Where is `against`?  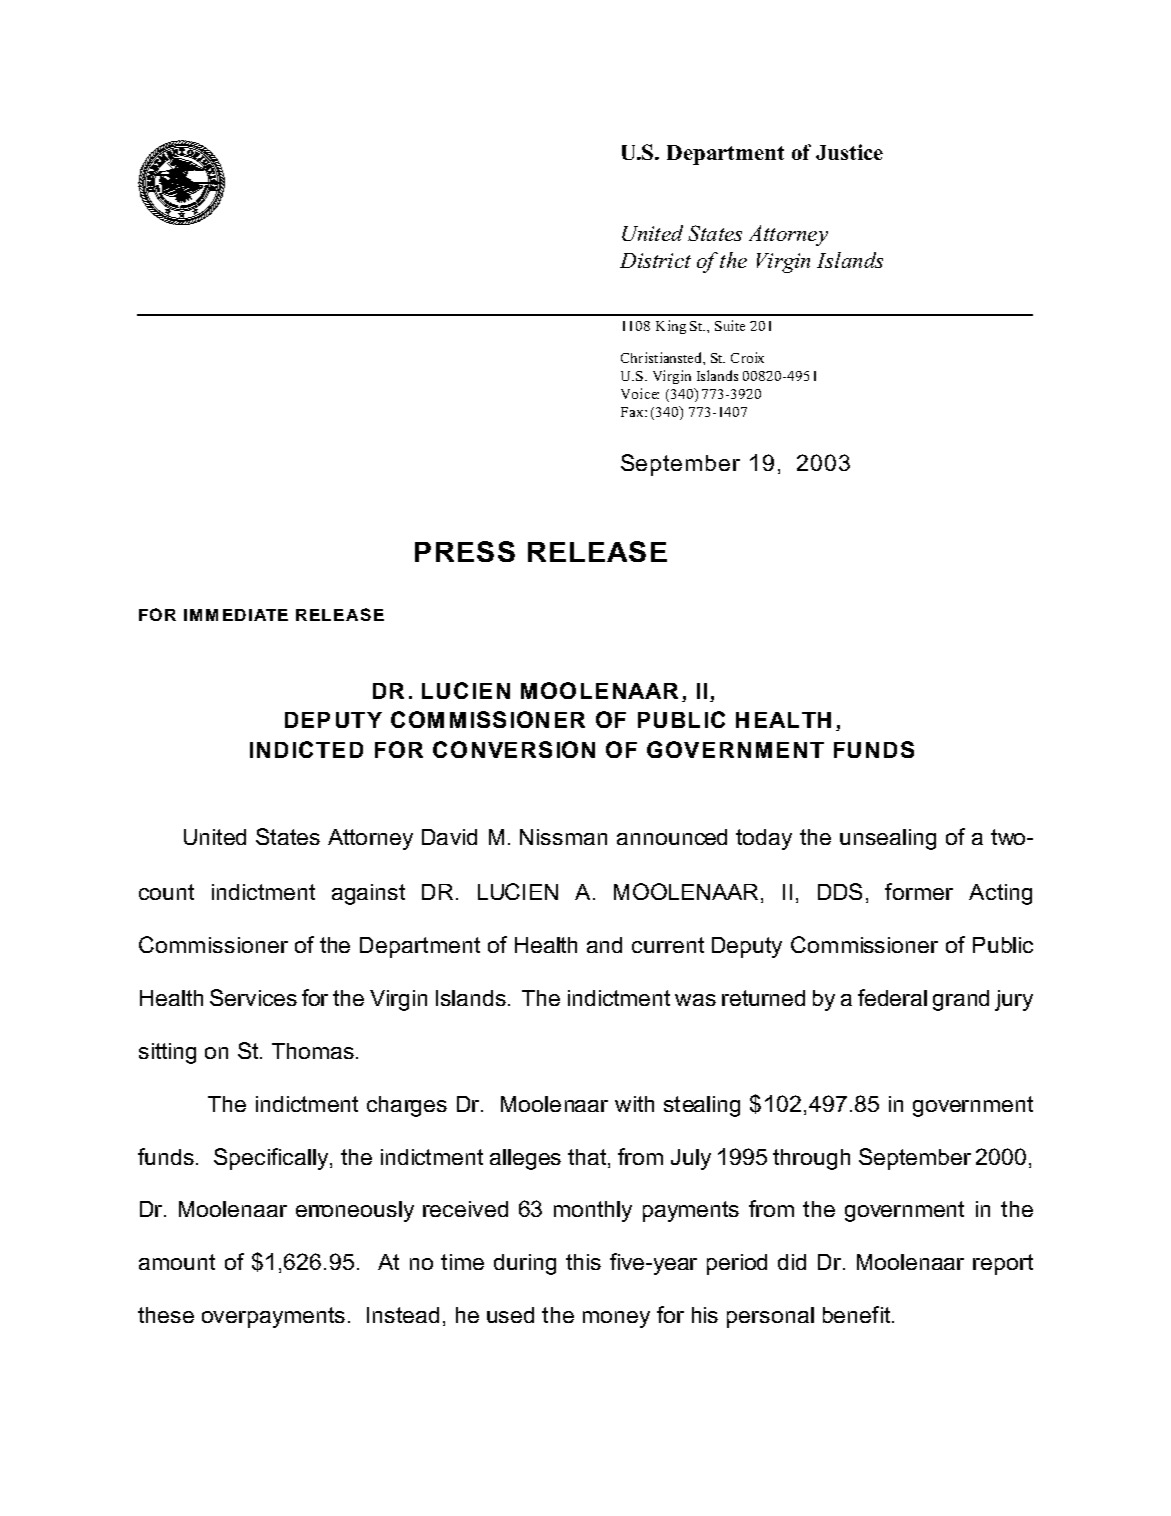 against is located at coordinates (368, 894).
